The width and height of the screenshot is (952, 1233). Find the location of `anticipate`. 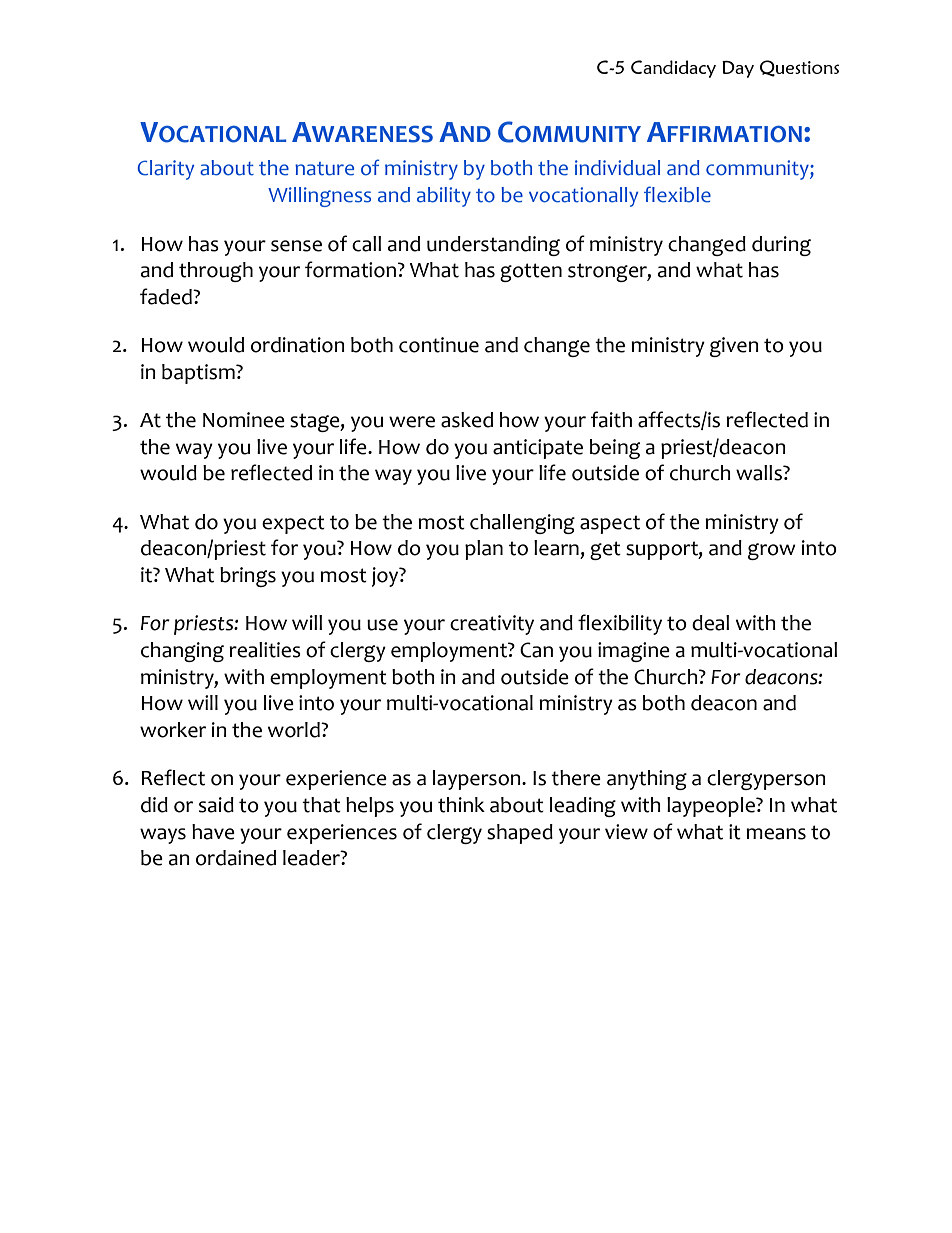

anticipate is located at coordinates (538, 449).
